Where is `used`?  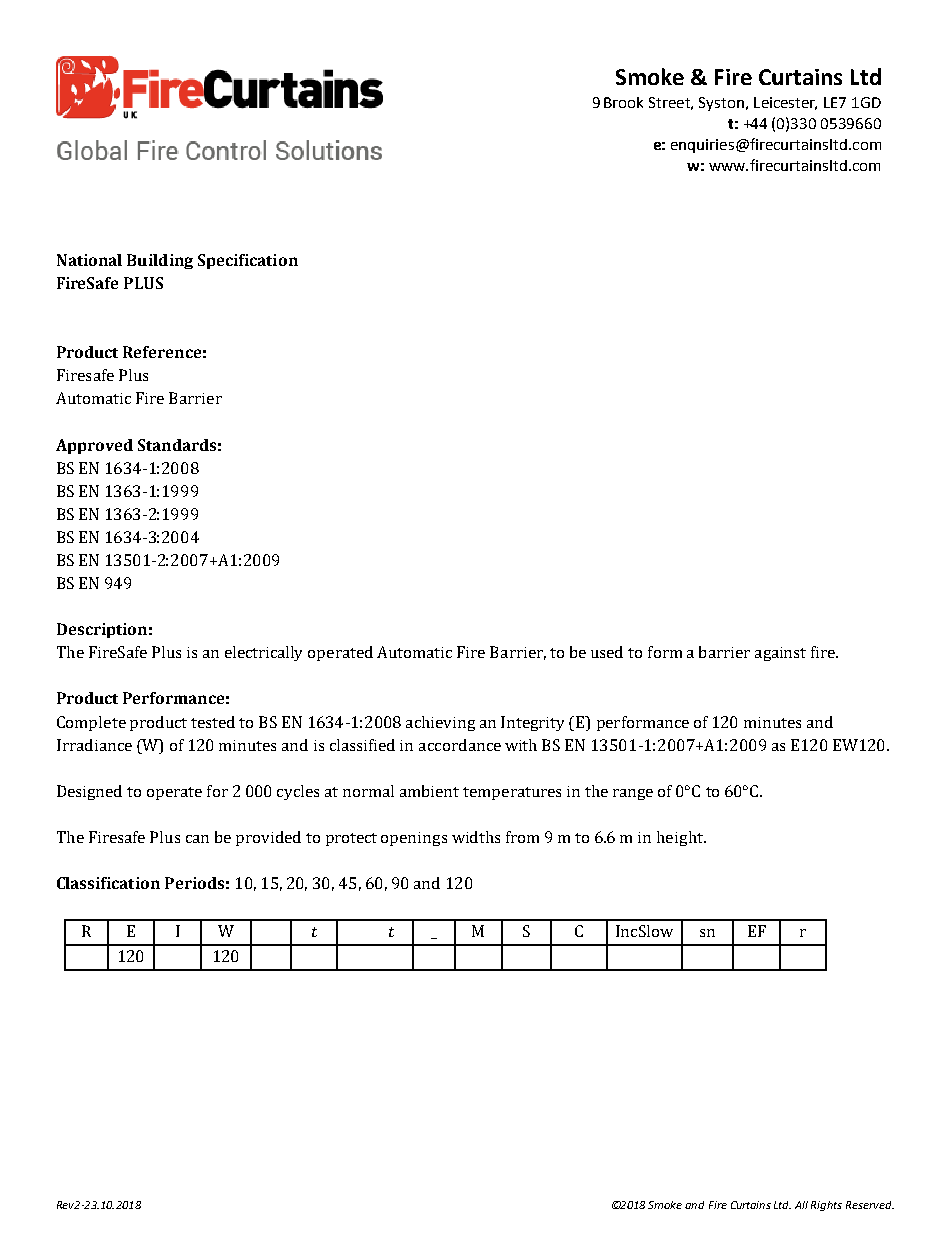
used is located at coordinates (607, 652).
